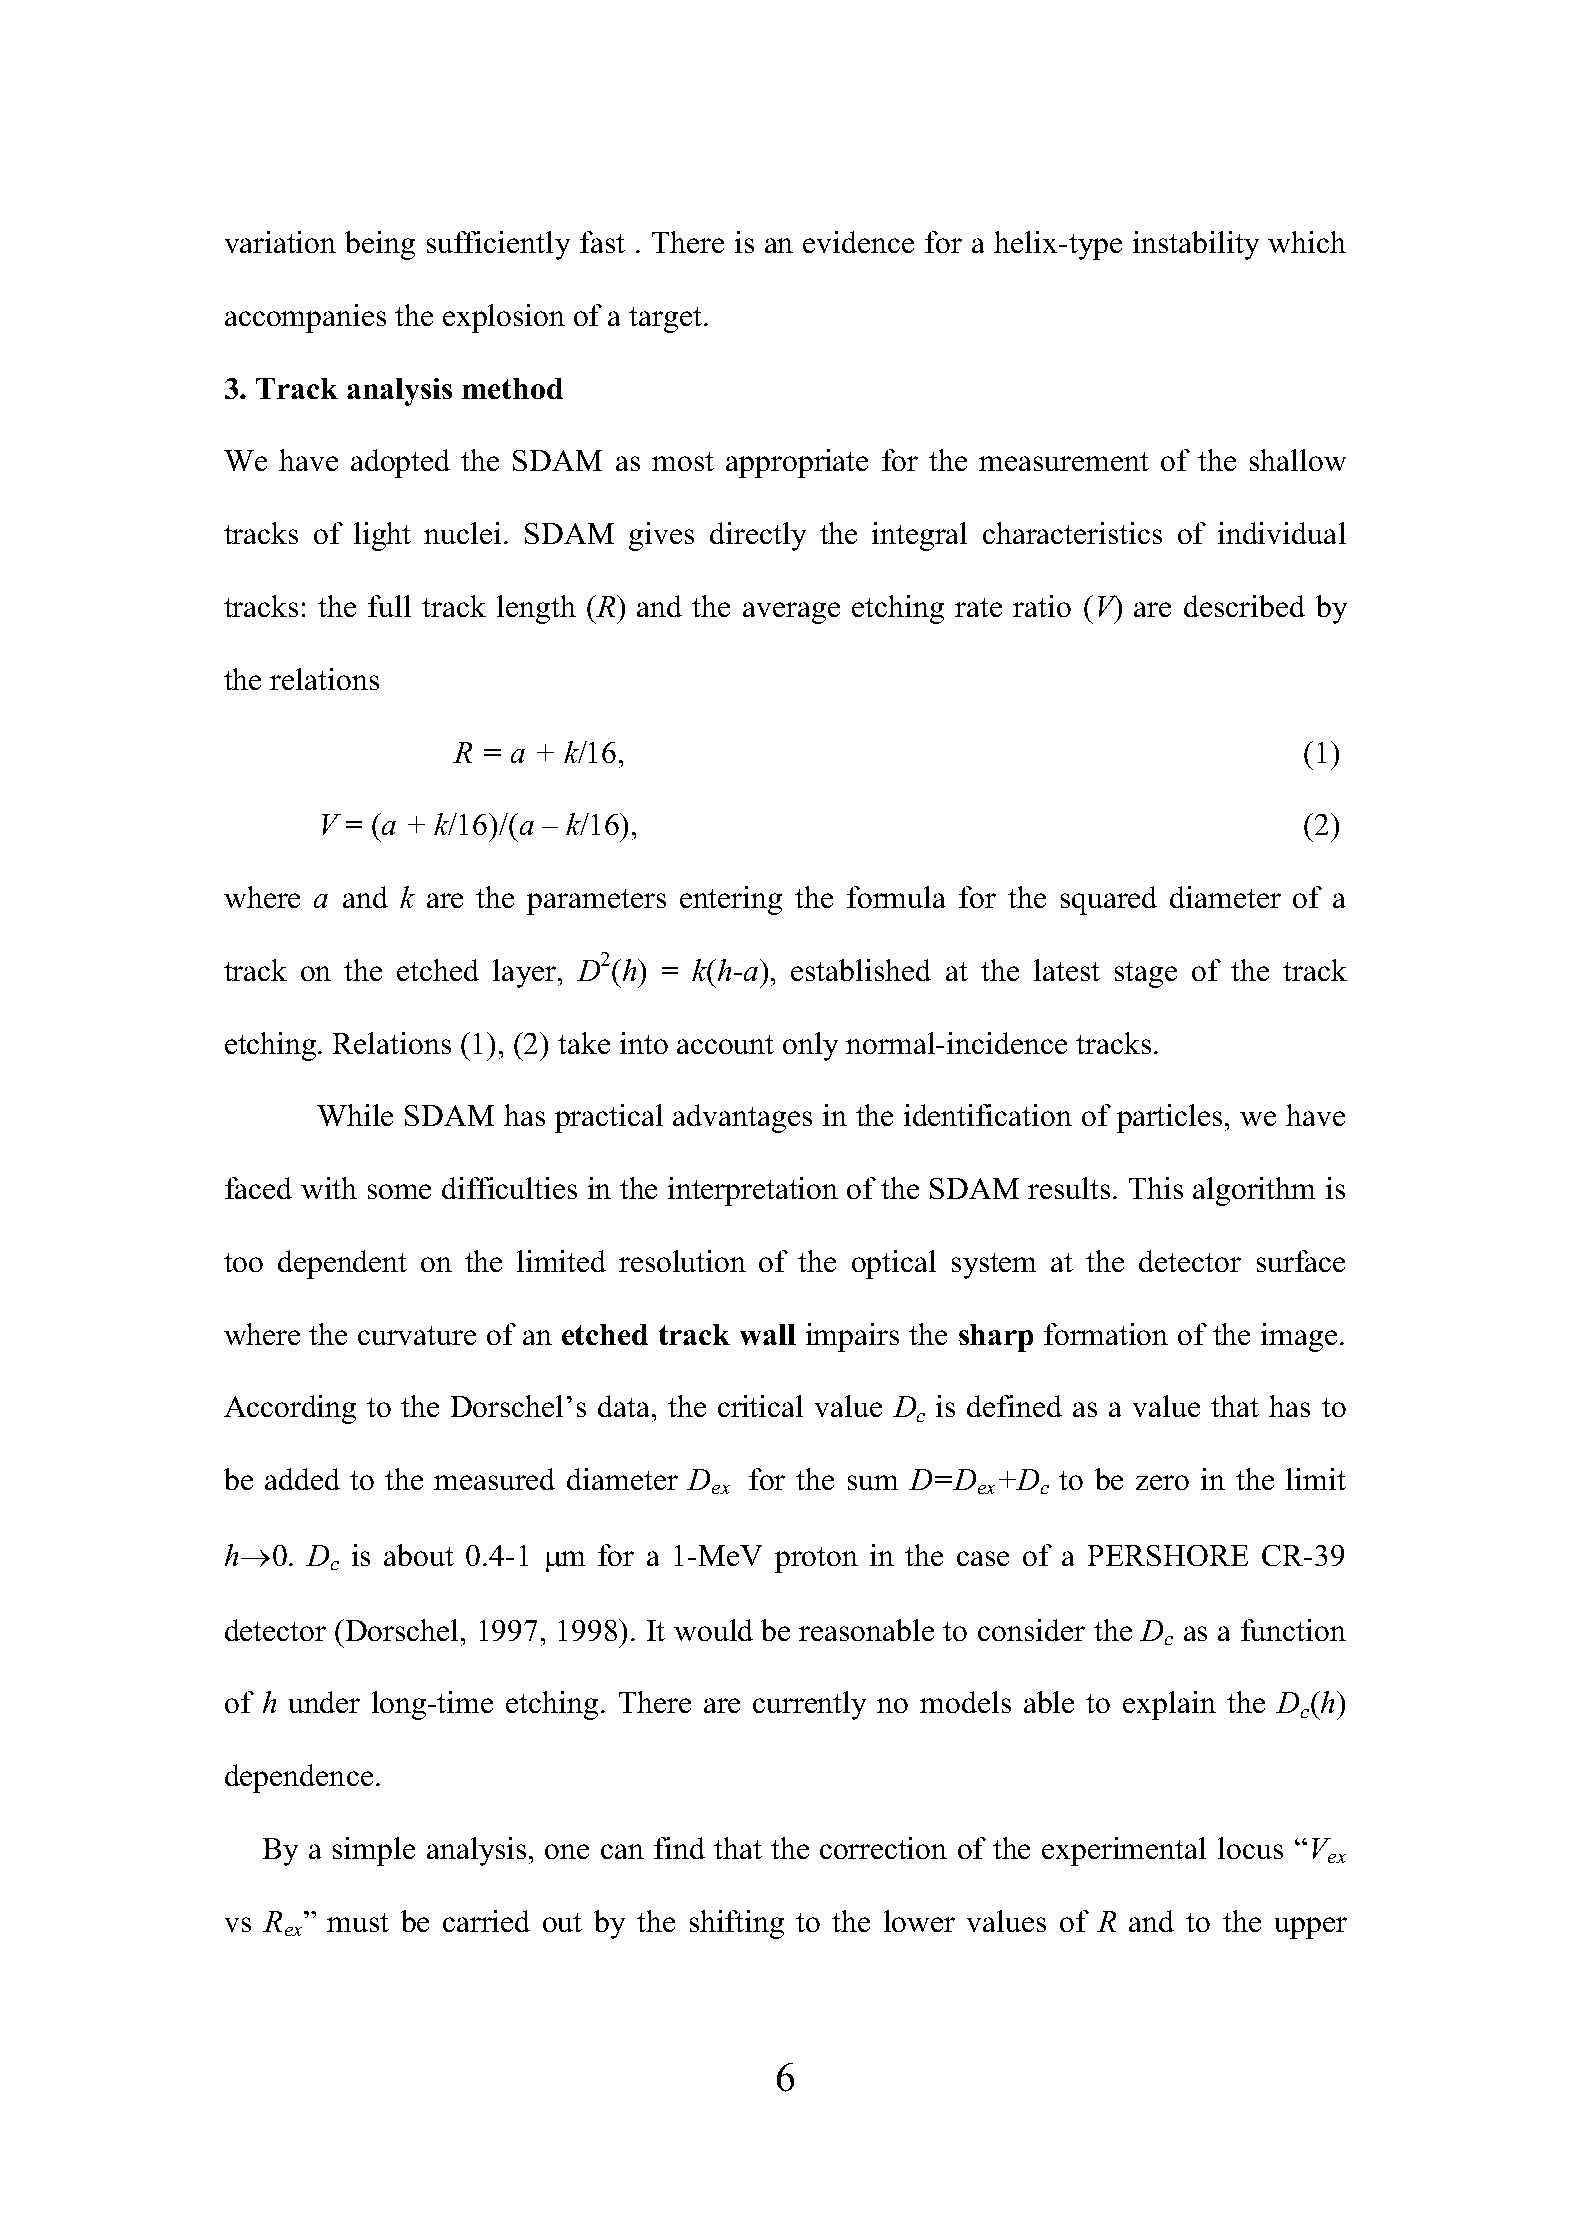  Describe the element at coordinates (380, 245) in the screenshot. I see `being` at that location.
